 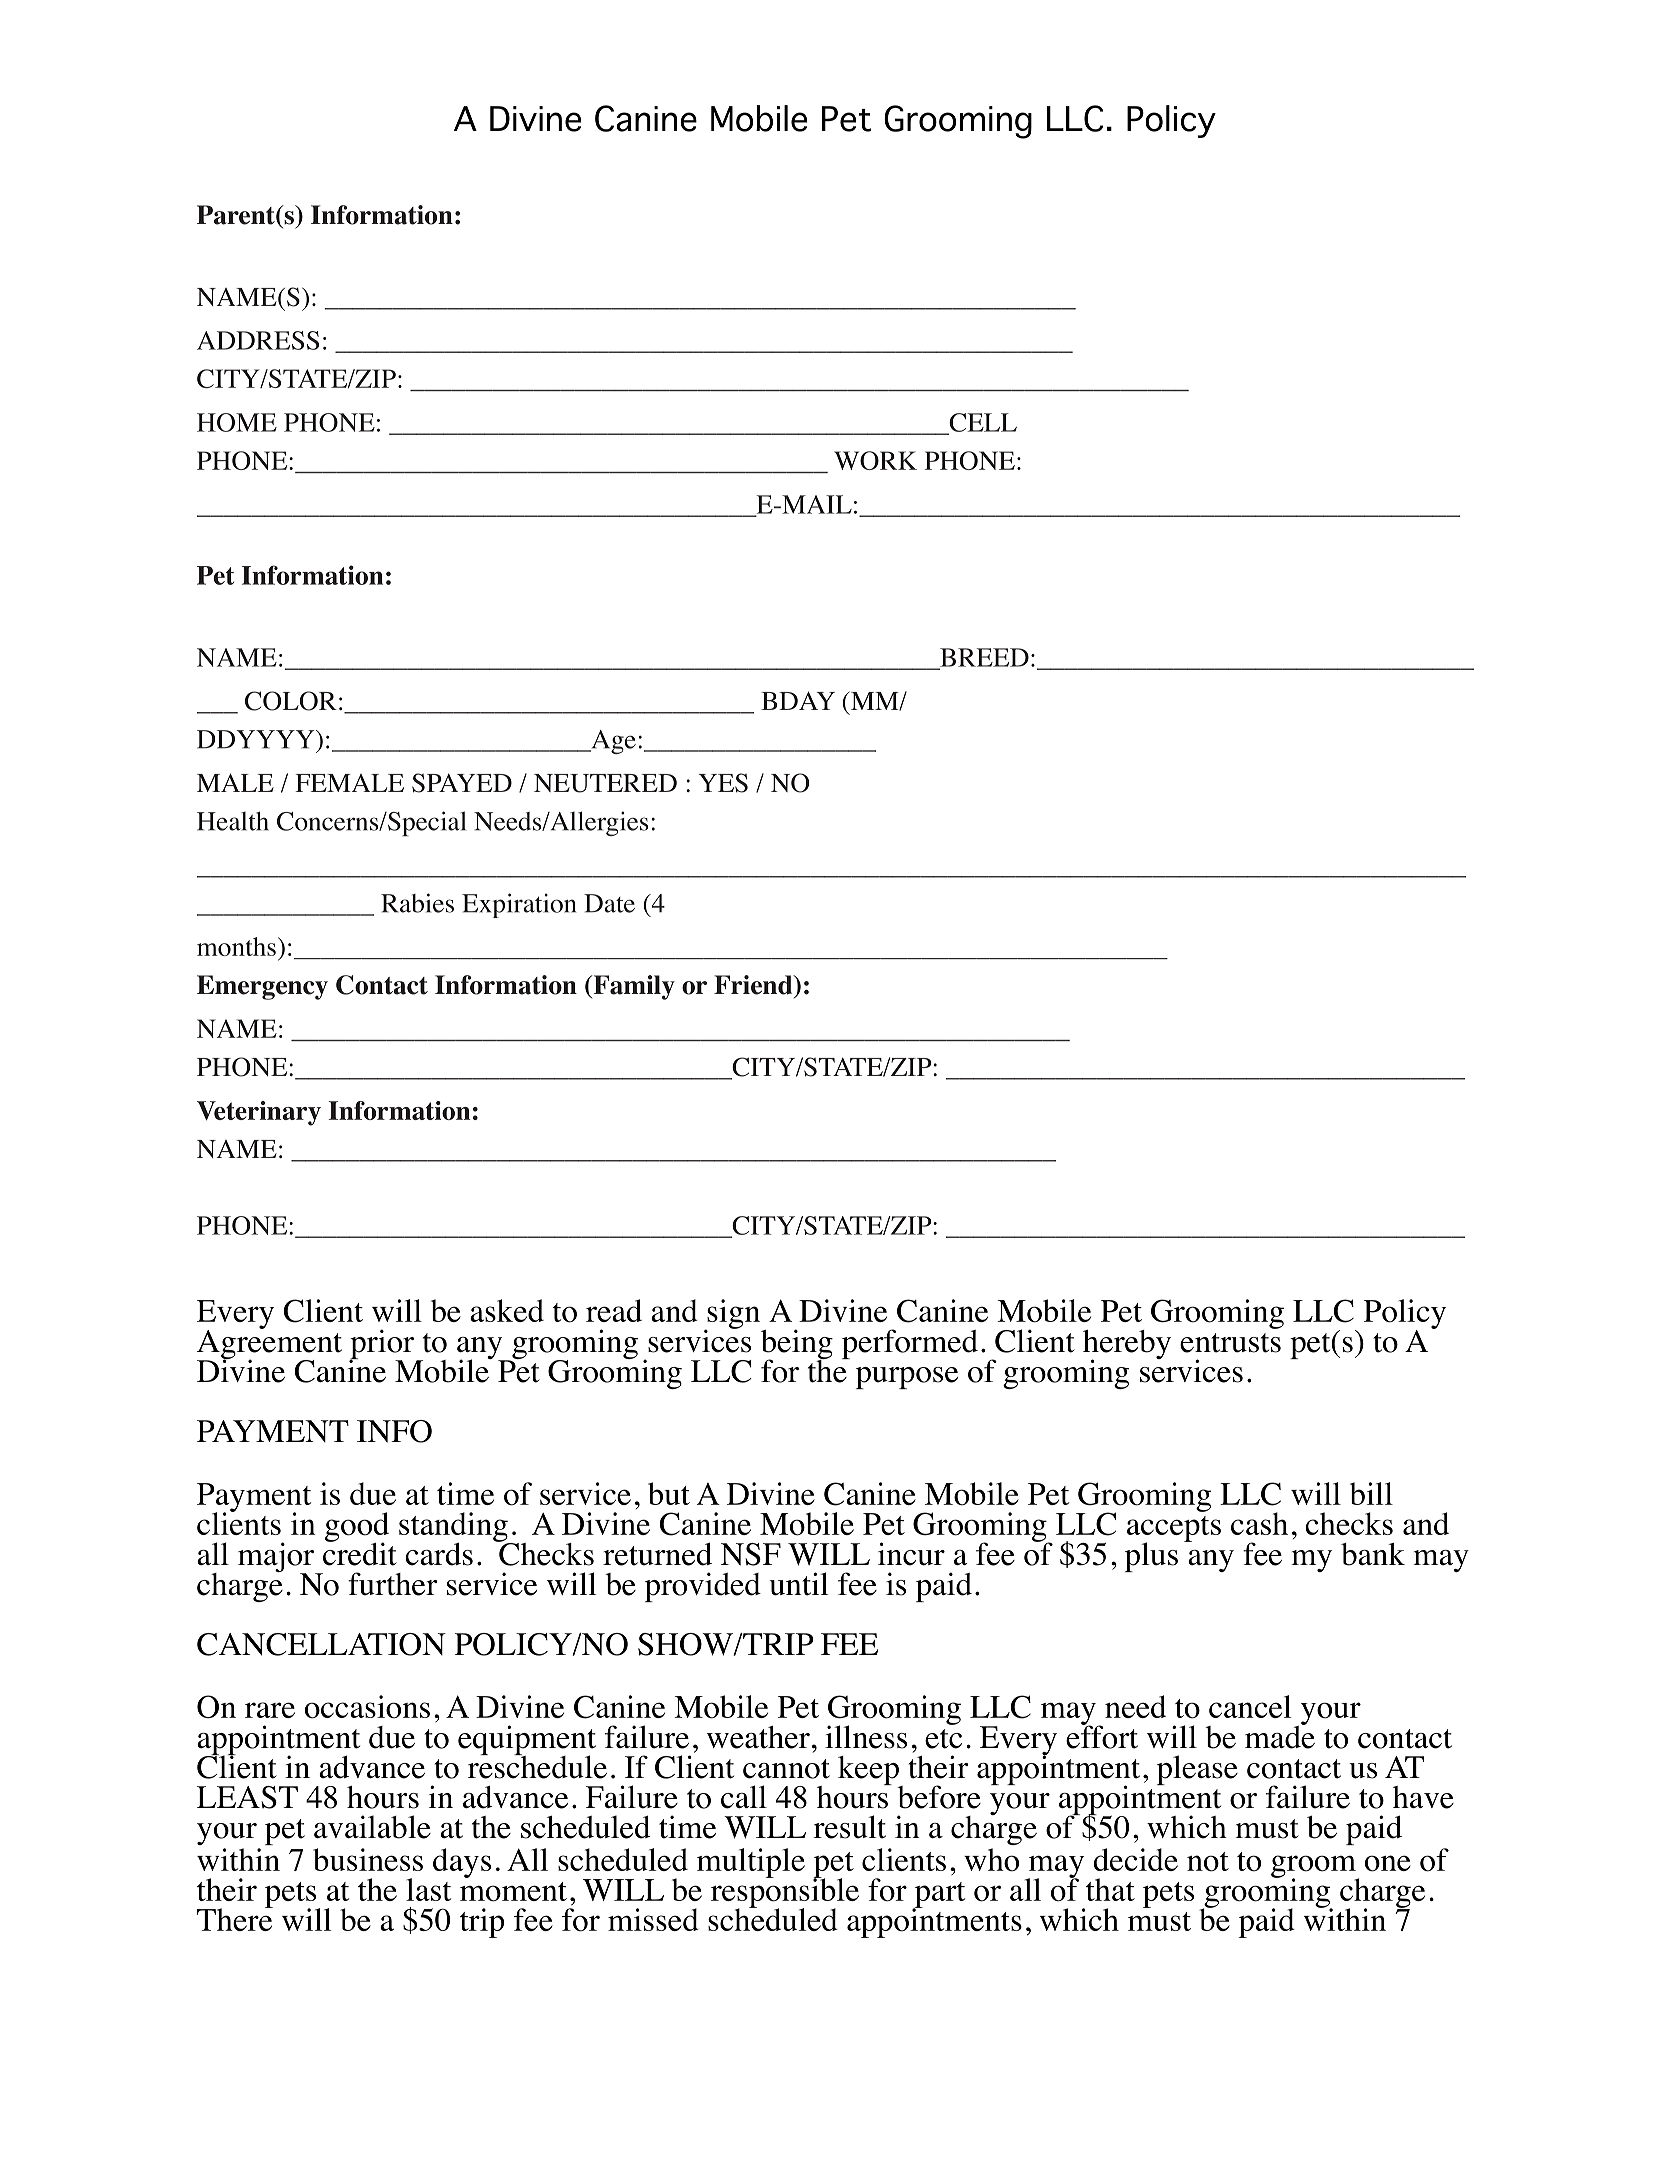 I want to click on YES, so click(x=723, y=783).
